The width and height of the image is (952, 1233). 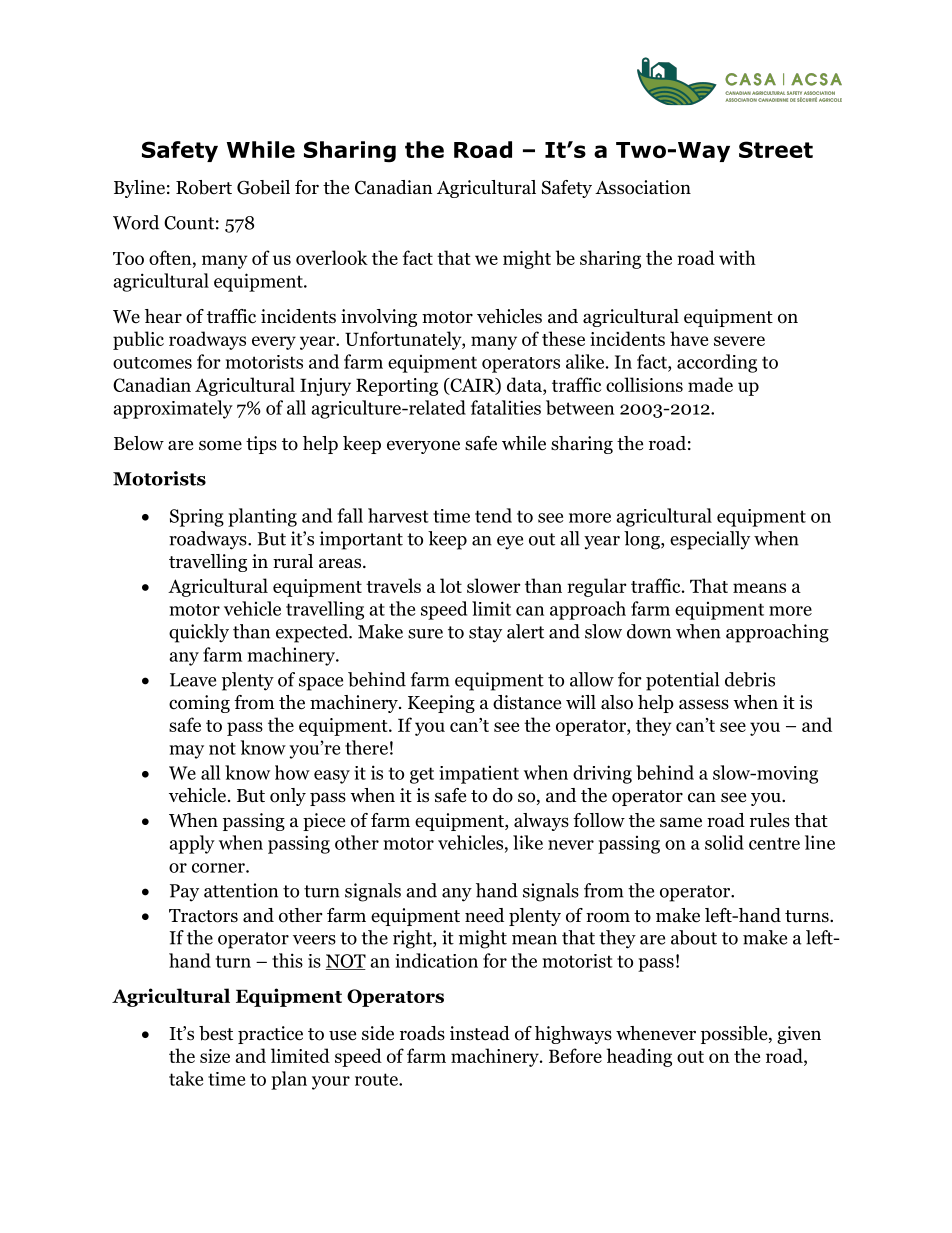 I want to click on especially, so click(x=710, y=540).
